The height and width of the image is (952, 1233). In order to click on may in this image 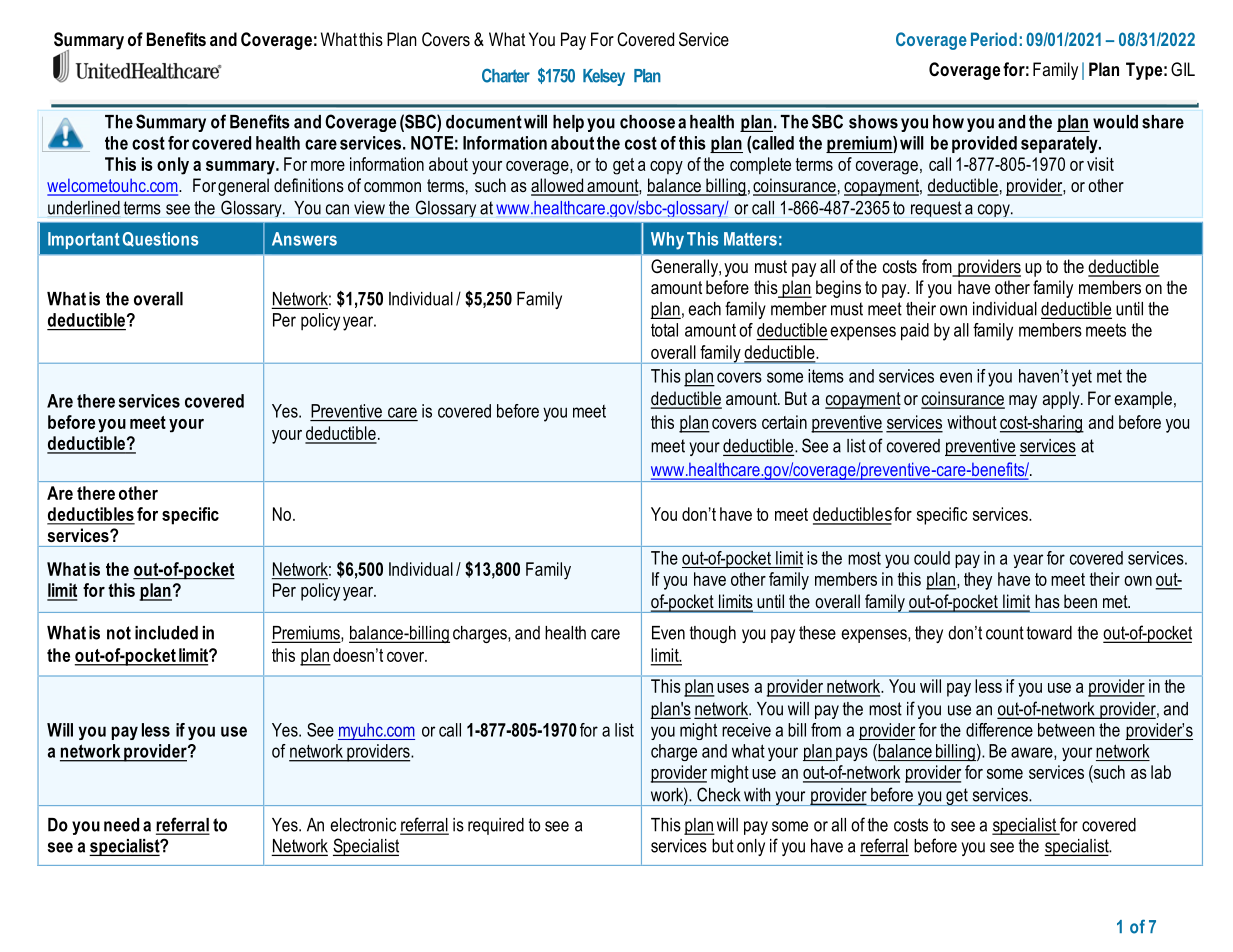, I will do `click(1023, 402)`.
